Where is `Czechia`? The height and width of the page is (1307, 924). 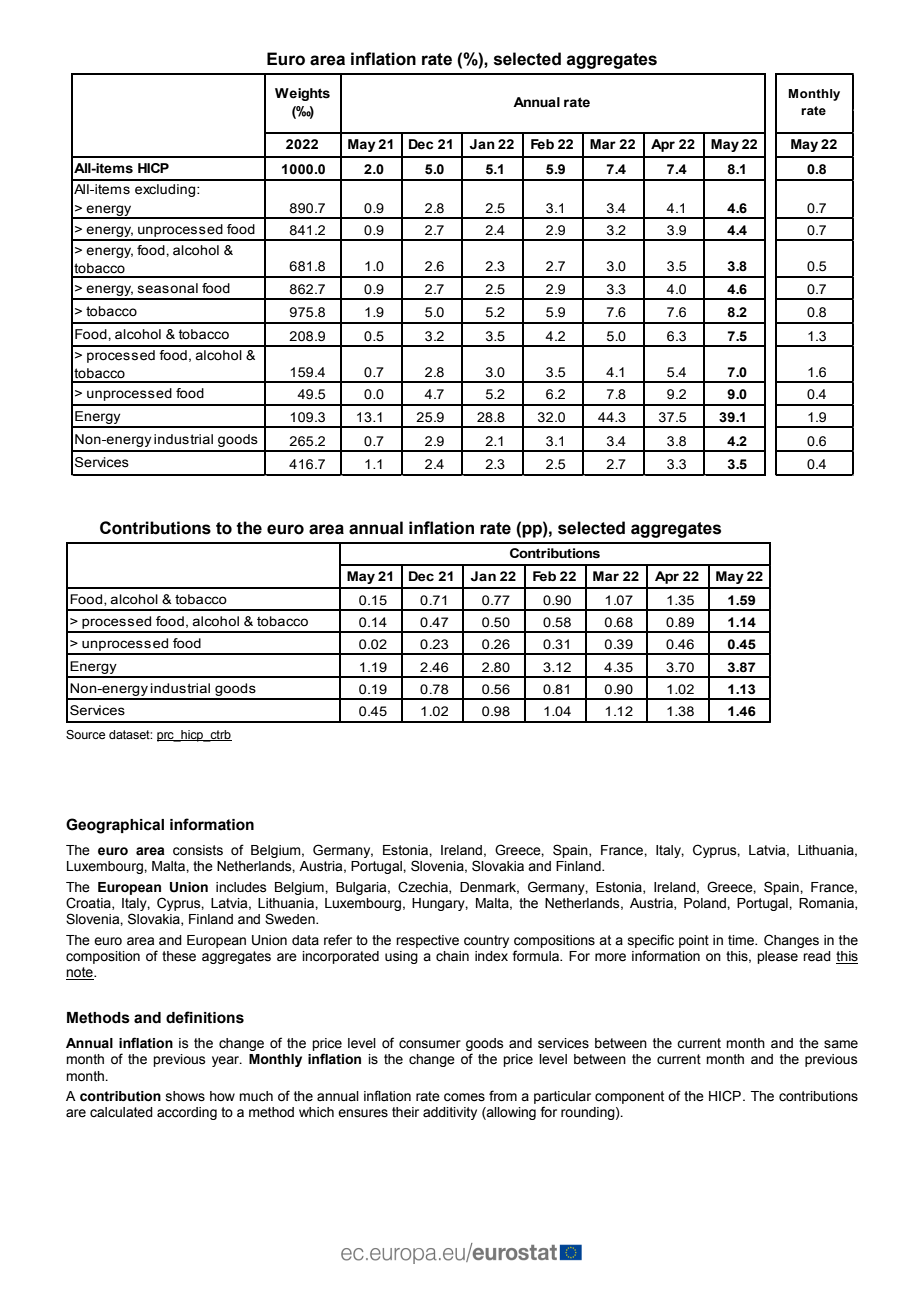
Czechia is located at coordinates (424, 887).
